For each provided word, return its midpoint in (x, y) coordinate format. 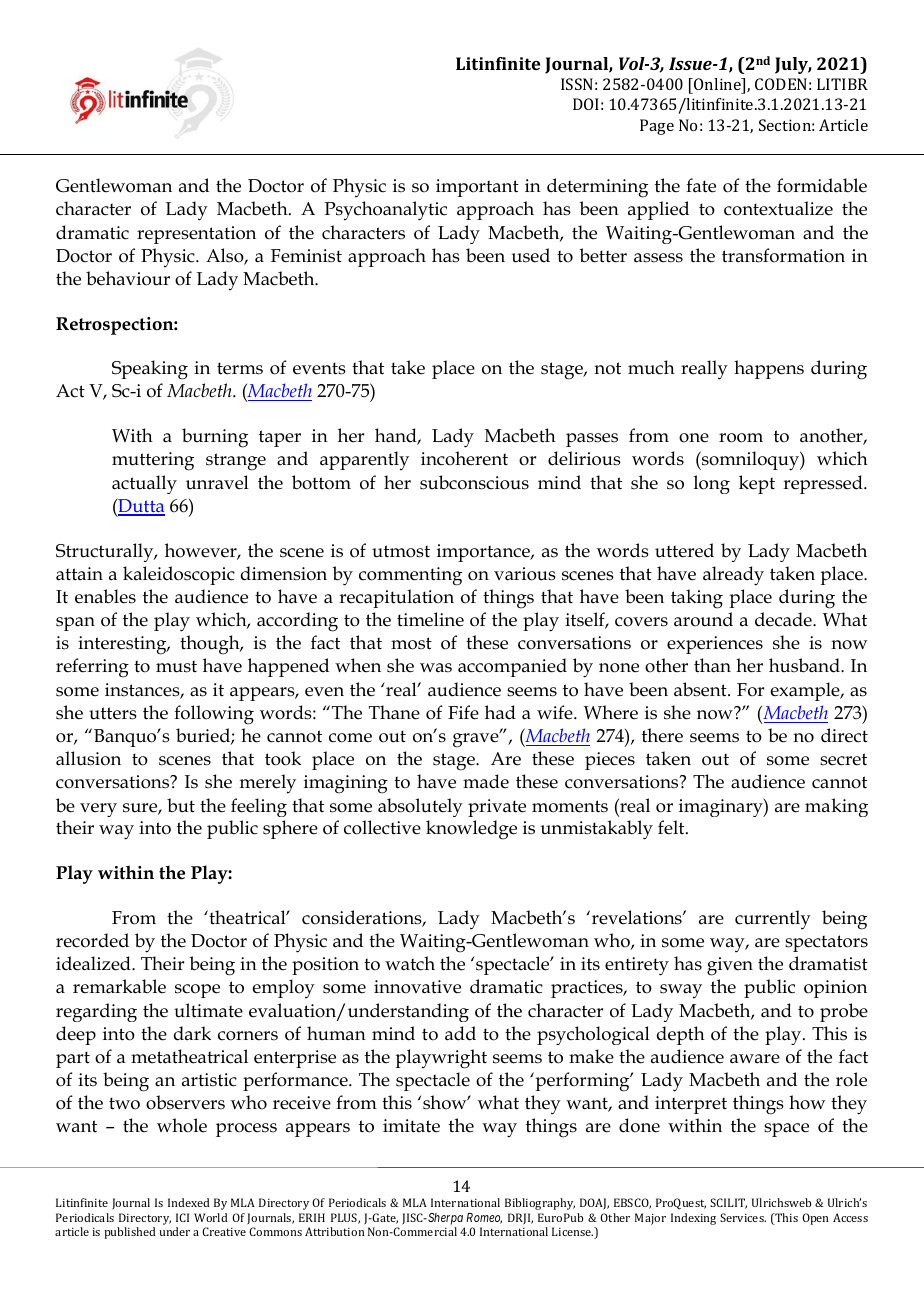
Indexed (189, 1202)
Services (743, 1217)
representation (196, 235)
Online (717, 86)
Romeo (484, 1218)
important (477, 188)
